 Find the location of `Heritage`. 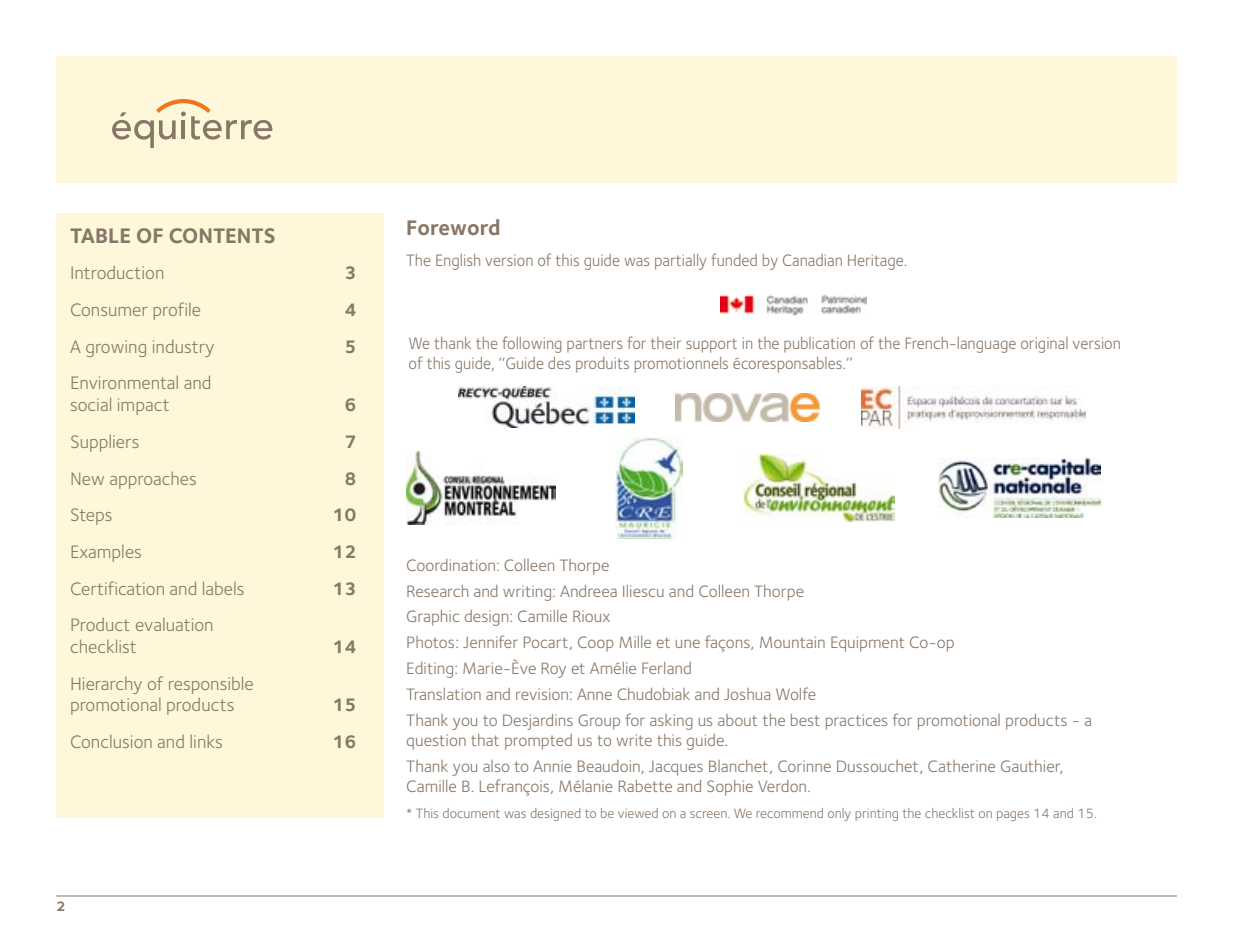

Heritage is located at coordinates (877, 262).
